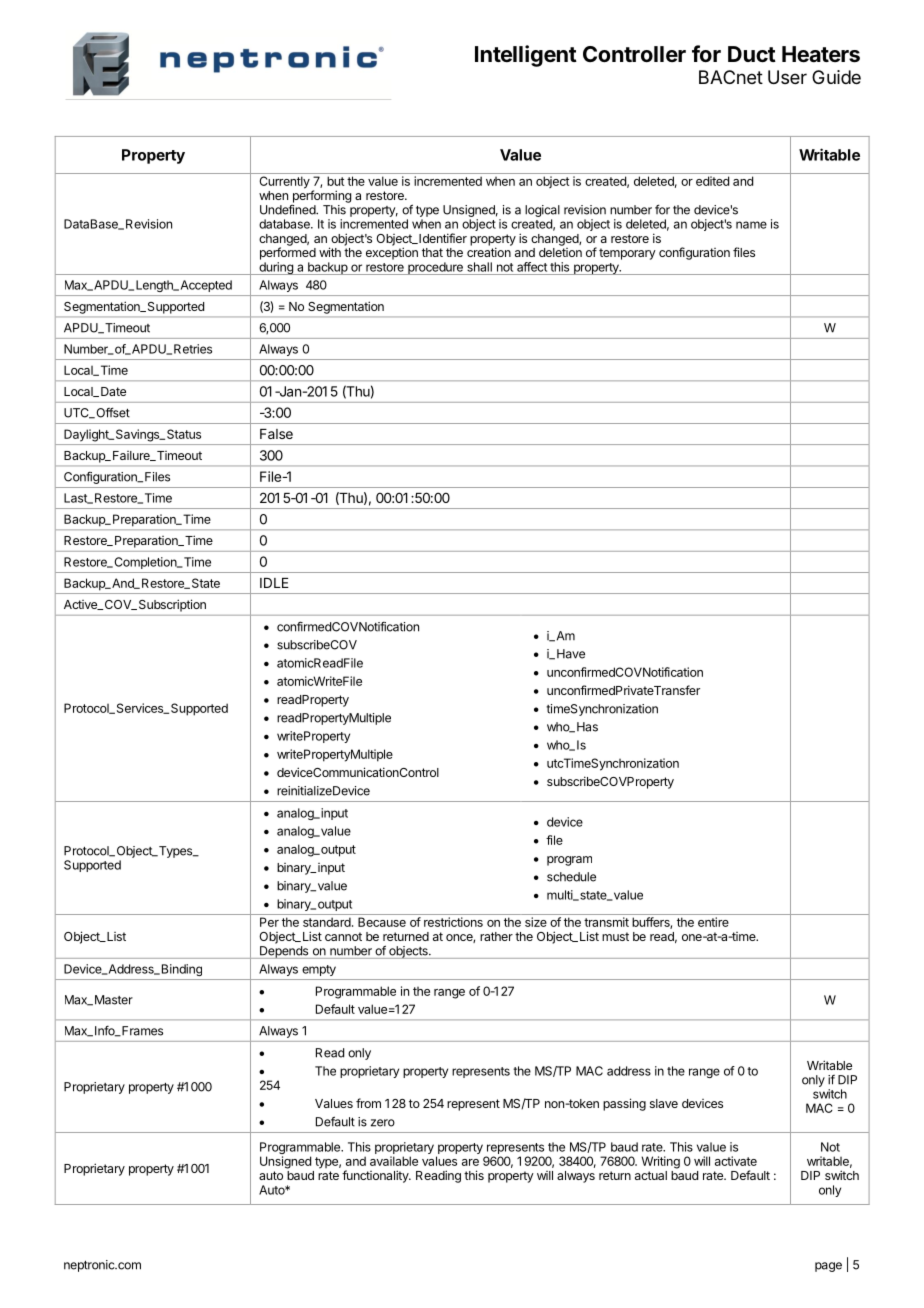 This screenshot has height=1308, width=924. Describe the element at coordinates (274, 583) in the screenshot. I see `IDLE` at that location.
